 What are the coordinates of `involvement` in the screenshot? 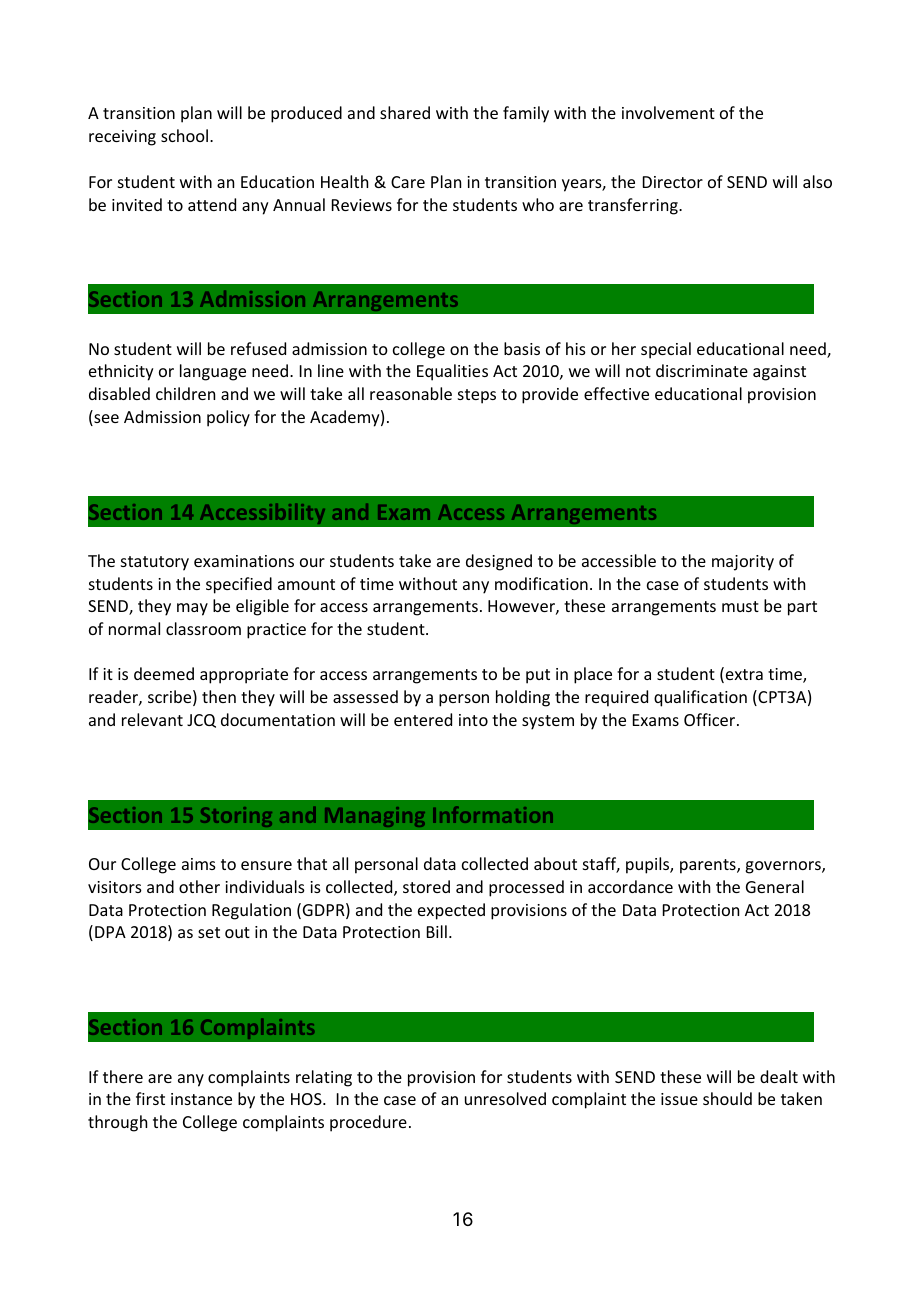 It's located at (668, 112).
